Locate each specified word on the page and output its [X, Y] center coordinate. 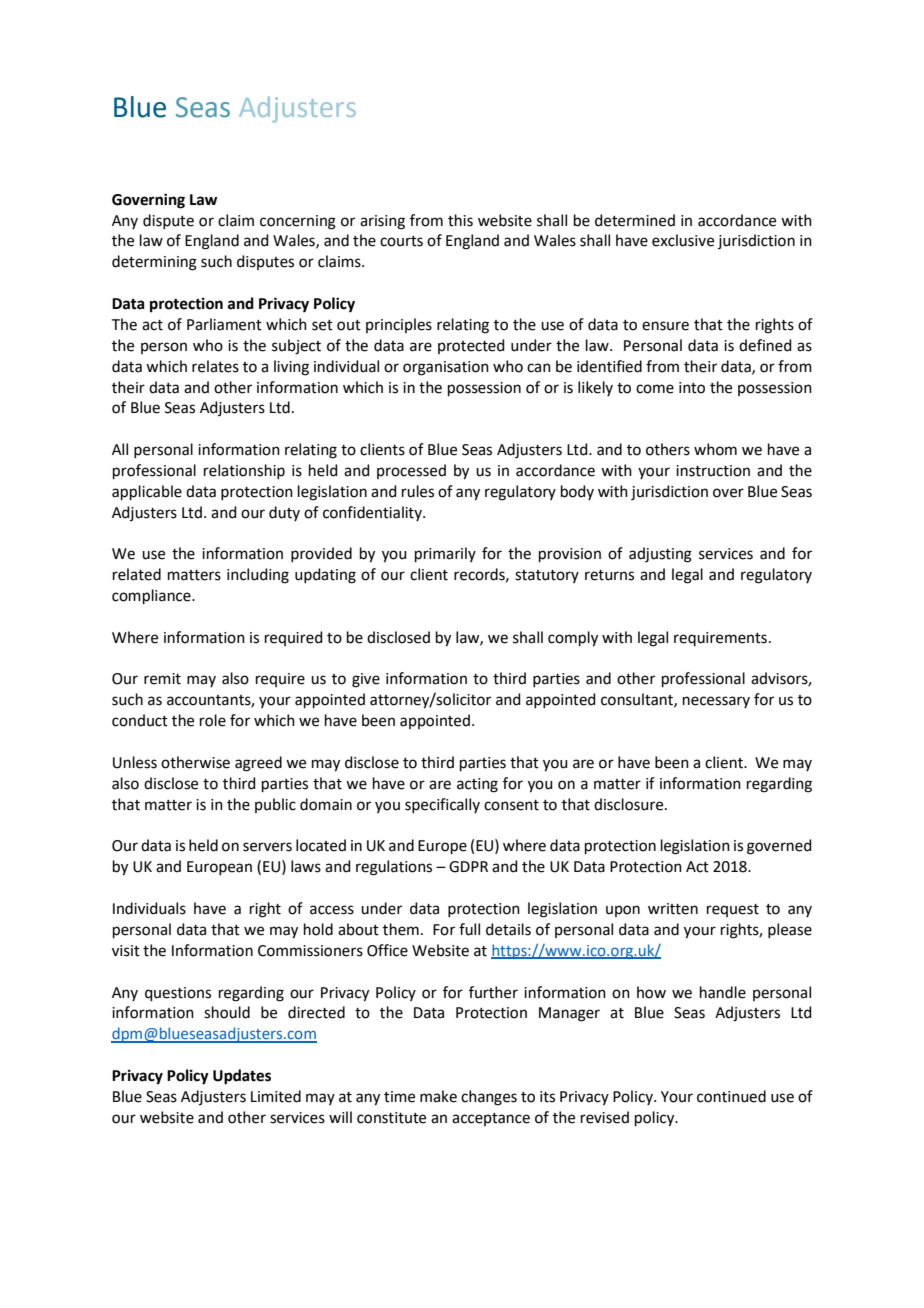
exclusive [683, 240]
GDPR [468, 867]
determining [154, 263]
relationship [244, 471]
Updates [242, 1077]
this [460, 220]
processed [411, 471]
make [438, 1096]
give [366, 680]
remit [162, 679]
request [733, 910]
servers [267, 847]
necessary [716, 702]
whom [715, 449]
